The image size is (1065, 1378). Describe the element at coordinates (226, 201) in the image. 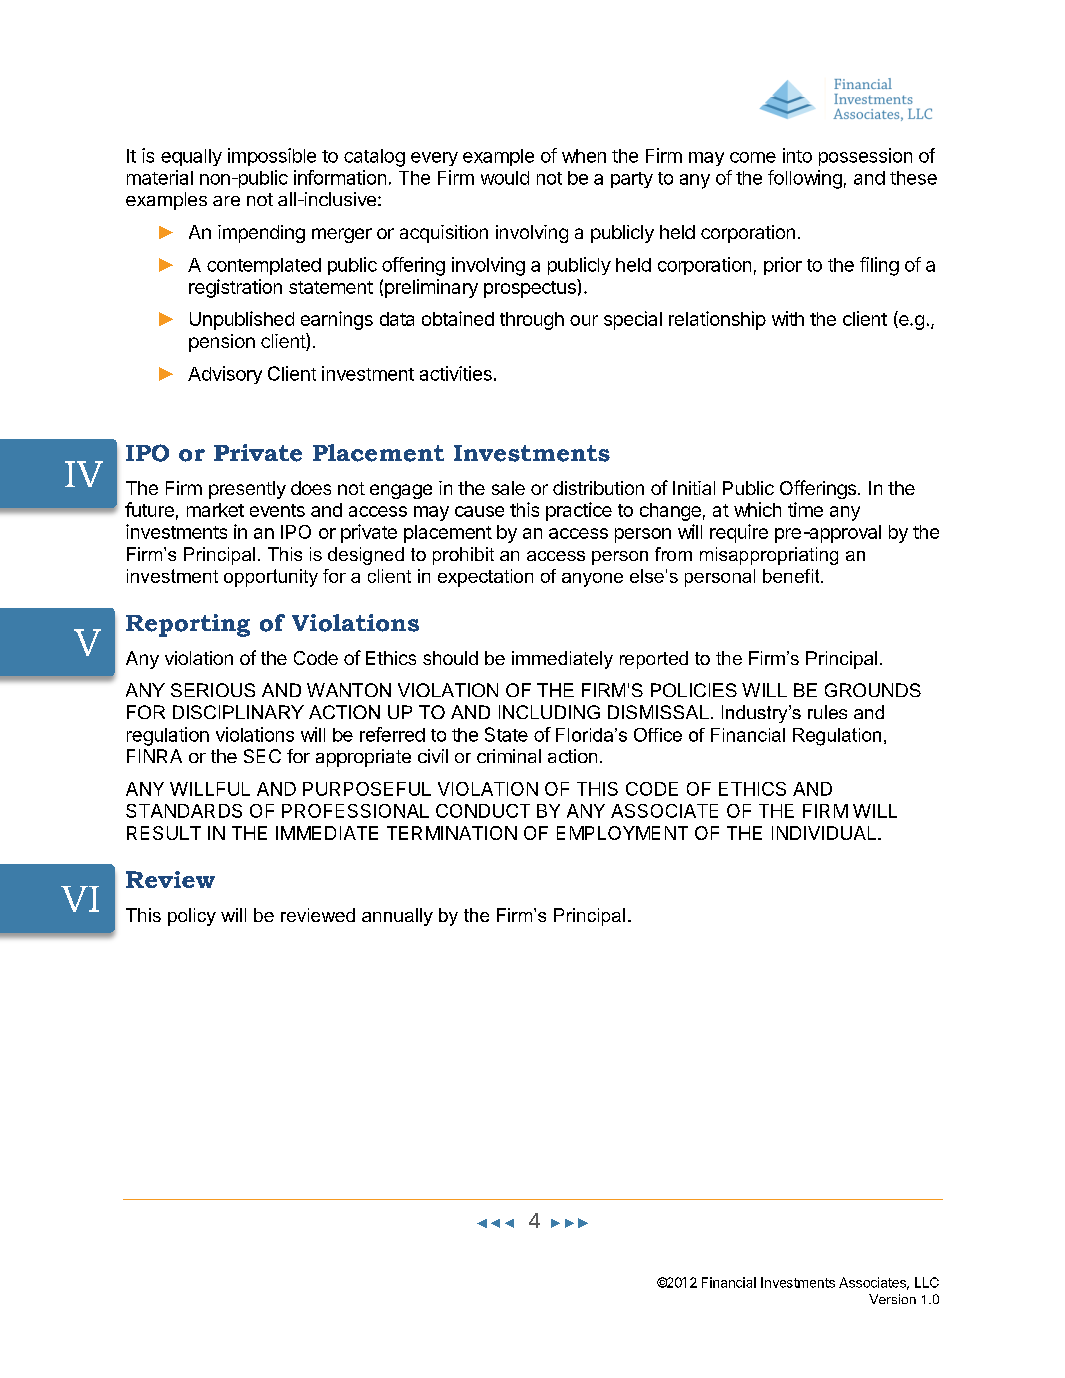

I see `are` at that location.
